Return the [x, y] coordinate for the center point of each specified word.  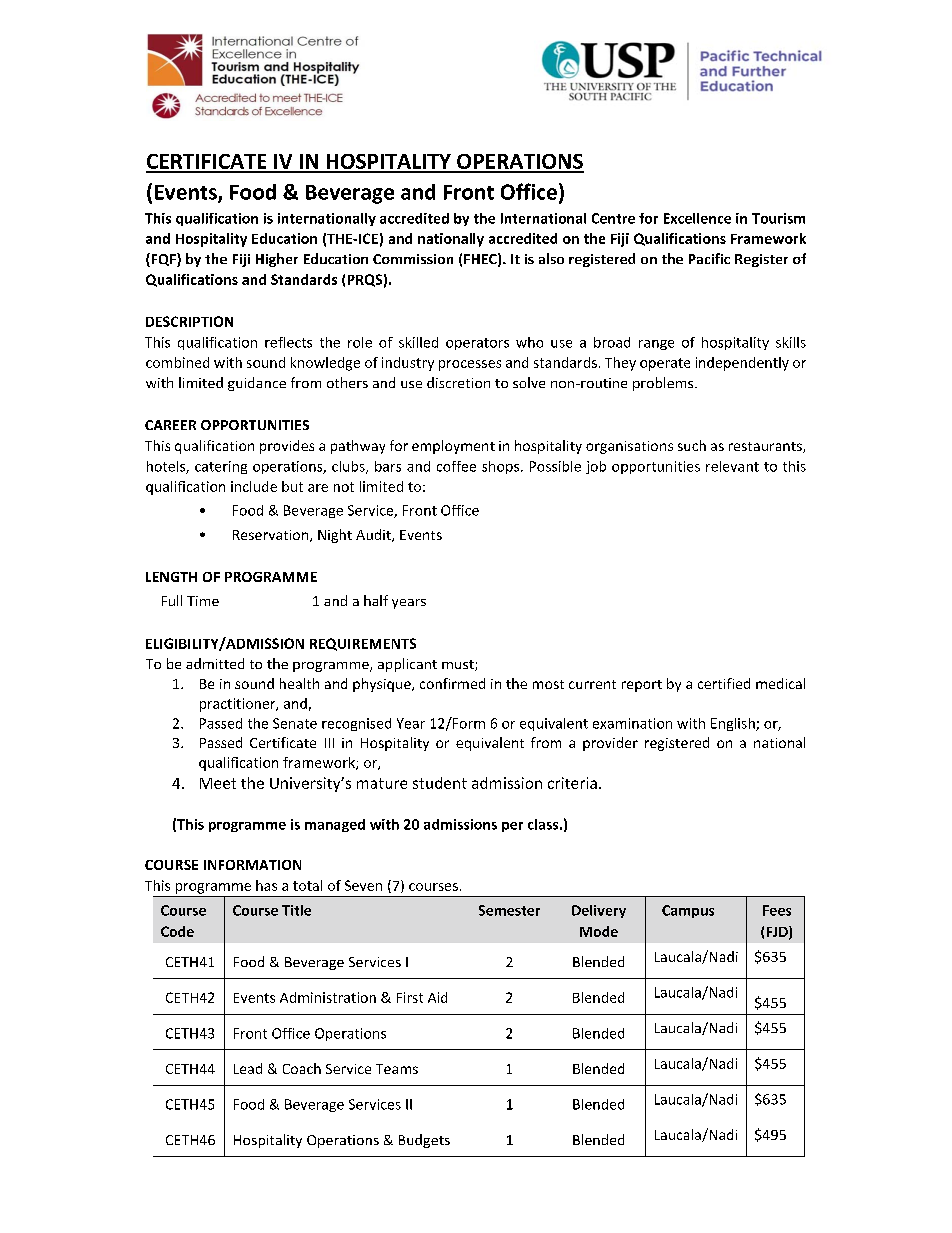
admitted [215, 663]
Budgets [424, 1141]
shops [502, 467]
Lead [248, 1068]
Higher [277, 260]
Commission [413, 259]
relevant [732, 466]
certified [724, 683]
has [266, 885]
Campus [688, 911]
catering [221, 467]
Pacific [709, 258]
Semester [509, 910]
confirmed [452, 683]
